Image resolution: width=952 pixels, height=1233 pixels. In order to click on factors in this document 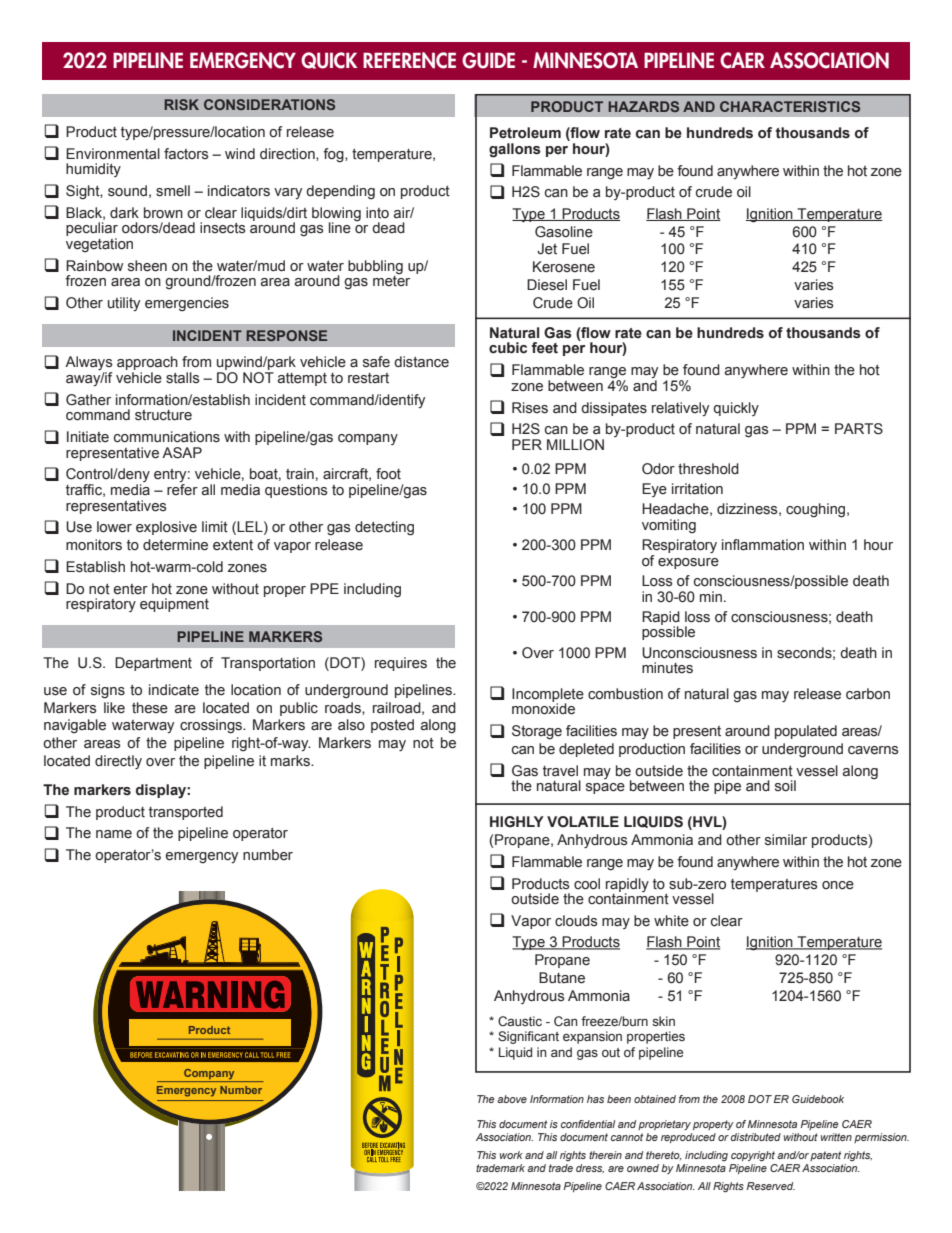, I will do `click(186, 154)`.
